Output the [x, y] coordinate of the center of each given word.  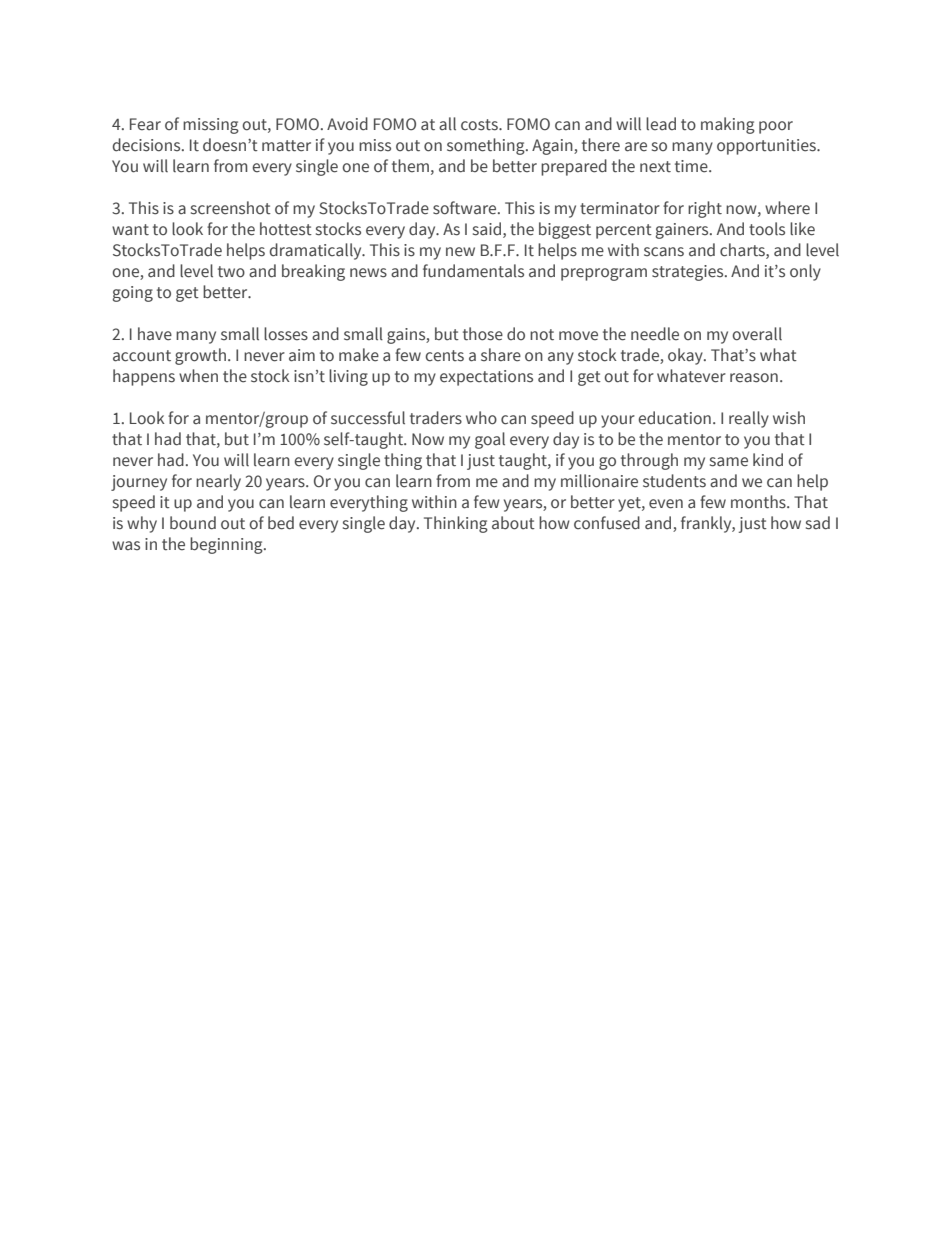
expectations [486, 378]
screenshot [231, 208]
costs [480, 125]
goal [490, 440]
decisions [148, 145]
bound [193, 523]
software [466, 208]
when [198, 376]
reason [754, 378]
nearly [218, 482]
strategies [689, 273]
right [705, 209]
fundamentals [473, 271]
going [132, 294]
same [729, 462]
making [728, 125]
